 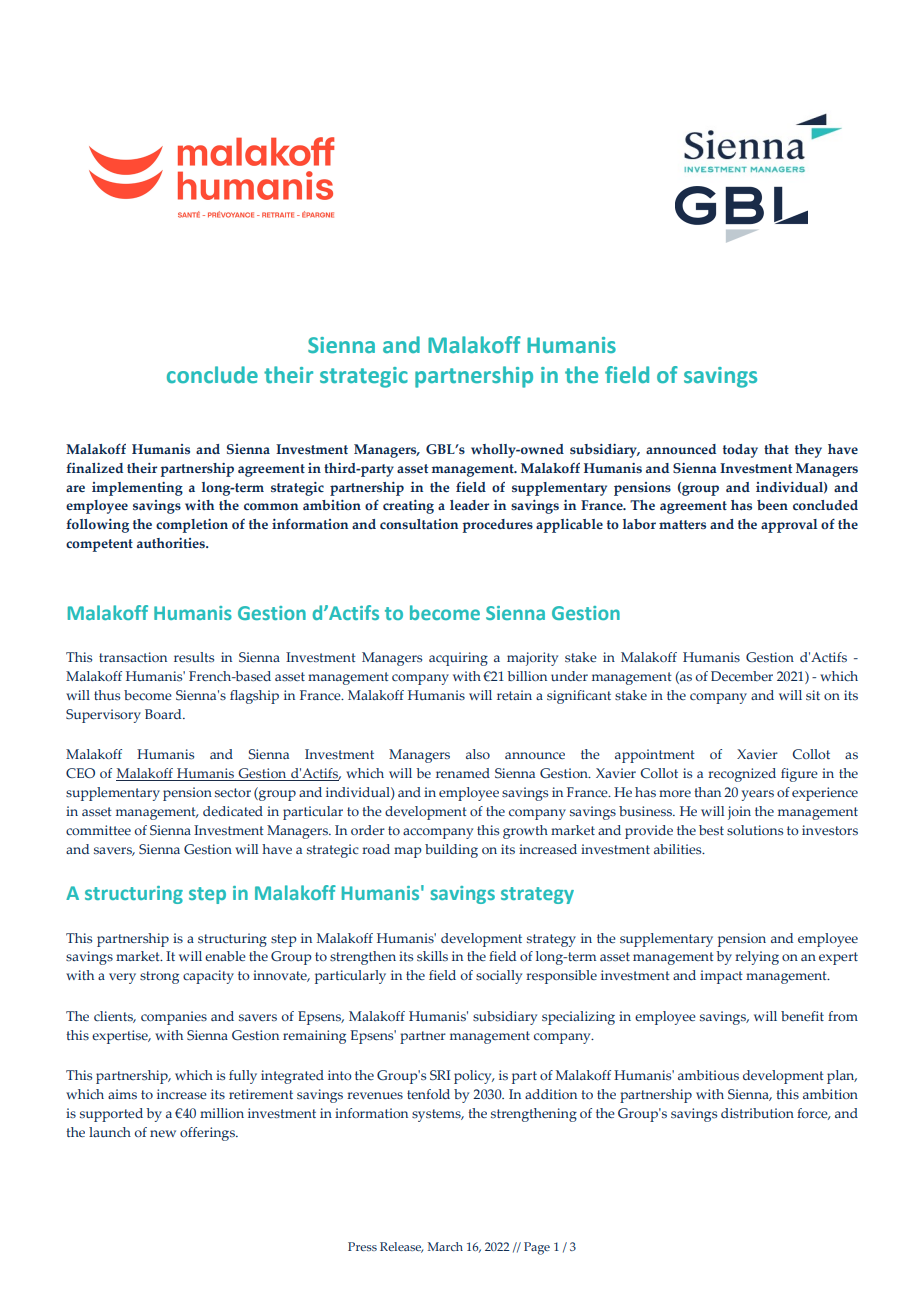 What do you see at coordinates (499, 977) in the screenshot?
I see `socially` at bounding box center [499, 977].
